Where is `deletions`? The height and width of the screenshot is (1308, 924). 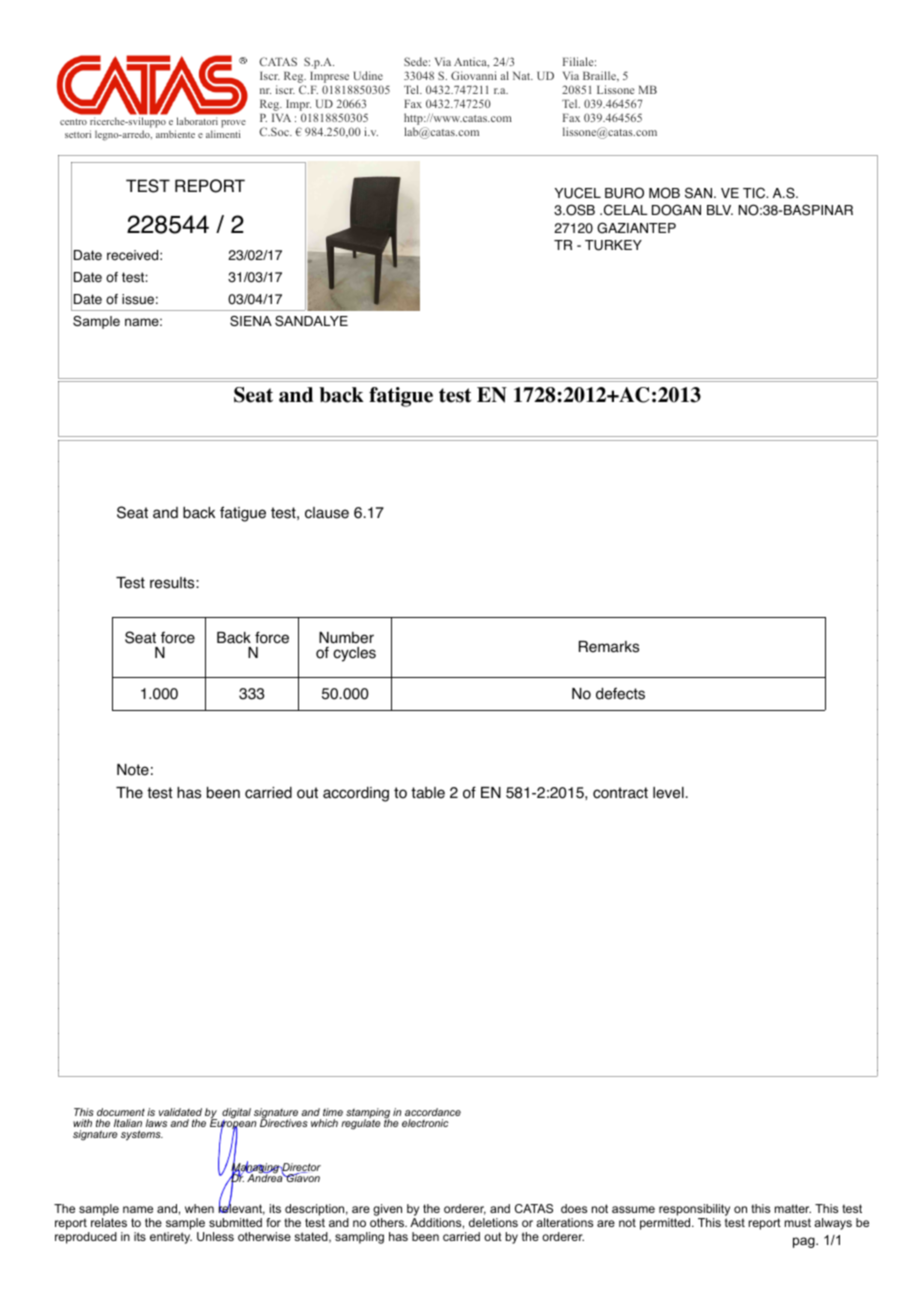
deletions is located at coordinates (493, 1222).
